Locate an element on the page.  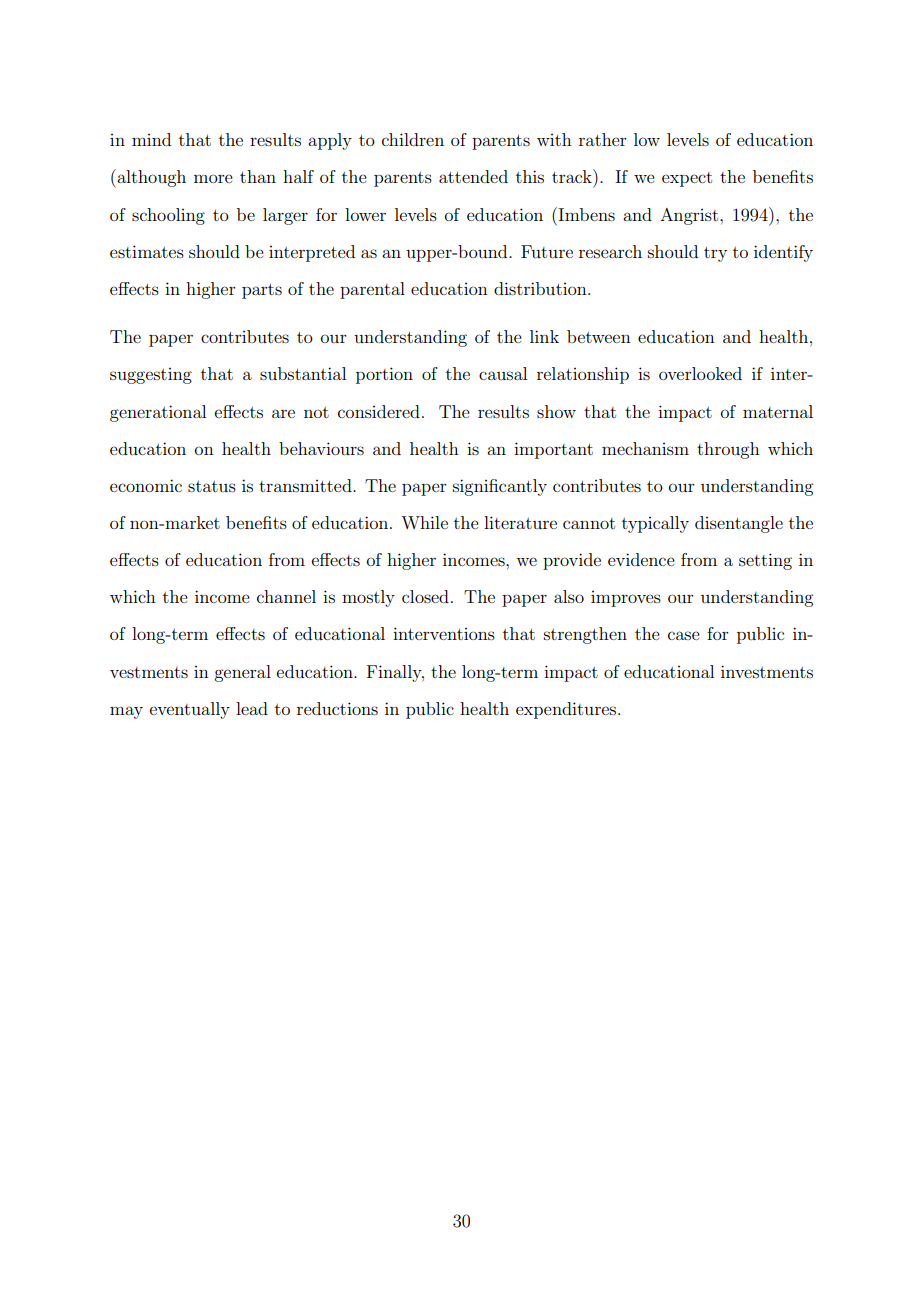
eventually is located at coordinates (190, 710).
